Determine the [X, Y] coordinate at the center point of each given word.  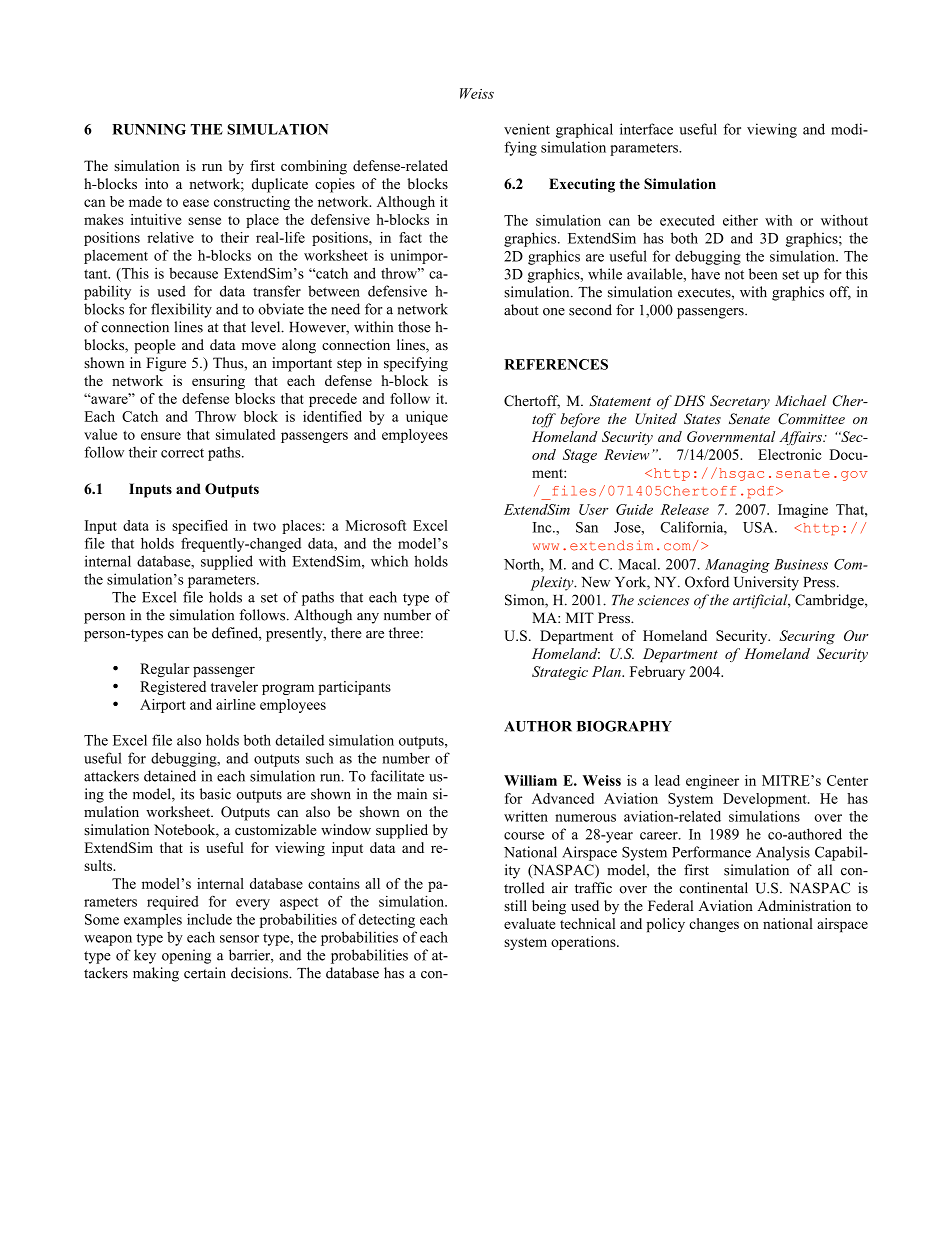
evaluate [529, 923]
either [740, 220]
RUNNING [149, 129]
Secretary [740, 402]
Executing [582, 185]
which [389, 561]
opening [186, 956]
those [414, 327]
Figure [166, 364]
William [530, 780]
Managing [737, 566]
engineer [712, 782]
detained [170, 776]
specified [200, 527]
